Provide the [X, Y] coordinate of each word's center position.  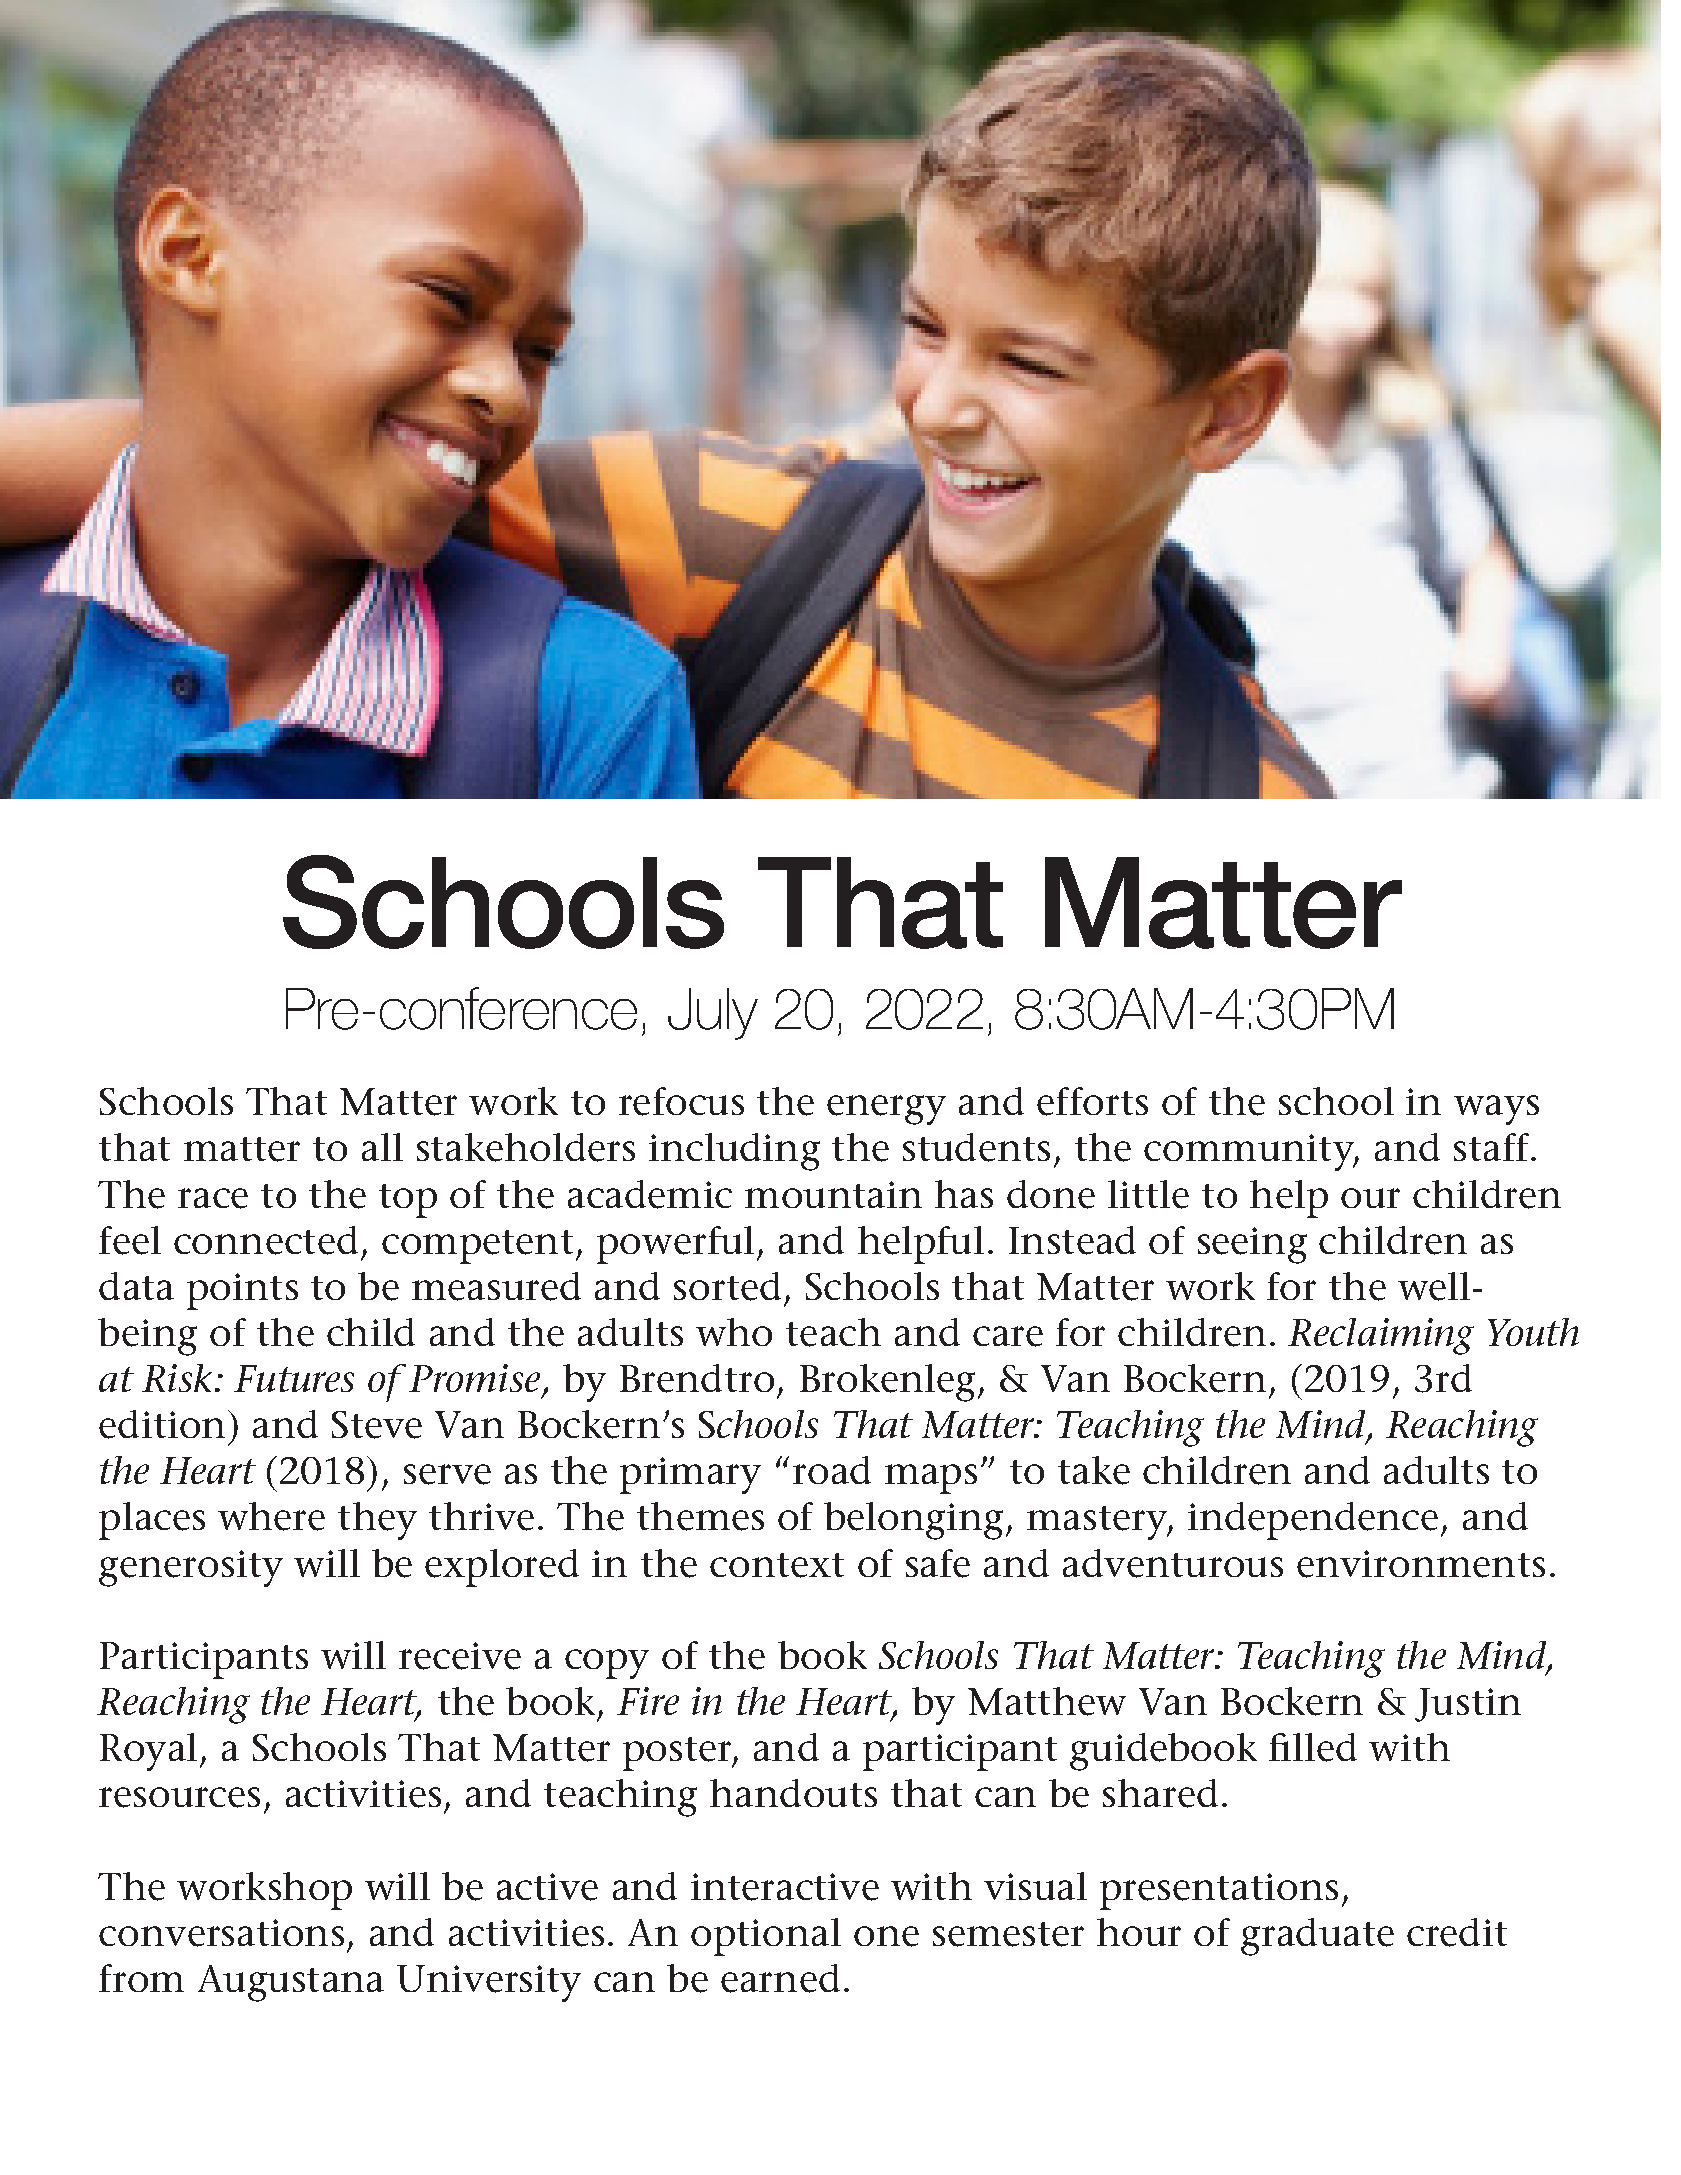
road [832, 1470]
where [271, 1516]
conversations [221, 1933]
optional [766, 1937]
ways [1496, 1110]
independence [1313, 1521]
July [713, 1014]
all [382, 1147]
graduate [1317, 1937]
